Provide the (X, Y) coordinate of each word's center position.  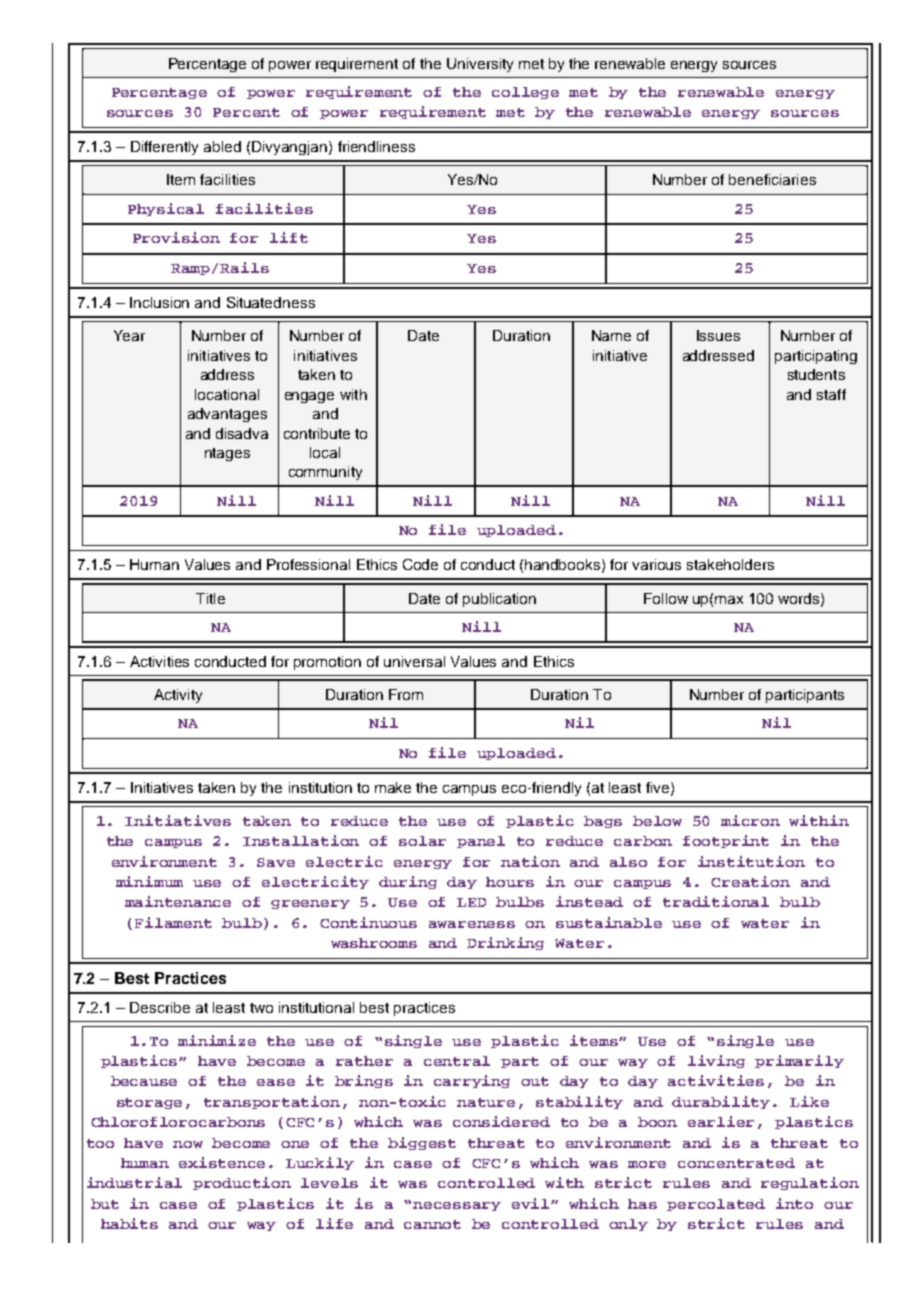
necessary (457, 1206)
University (480, 65)
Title (210, 598)
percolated (716, 1205)
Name (611, 335)
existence (222, 1162)
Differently (164, 148)
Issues (718, 335)
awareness (472, 924)
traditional (716, 901)
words (800, 599)
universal (414, 661)
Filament (173, 922)
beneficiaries (772, 179)
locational (227, 394)
